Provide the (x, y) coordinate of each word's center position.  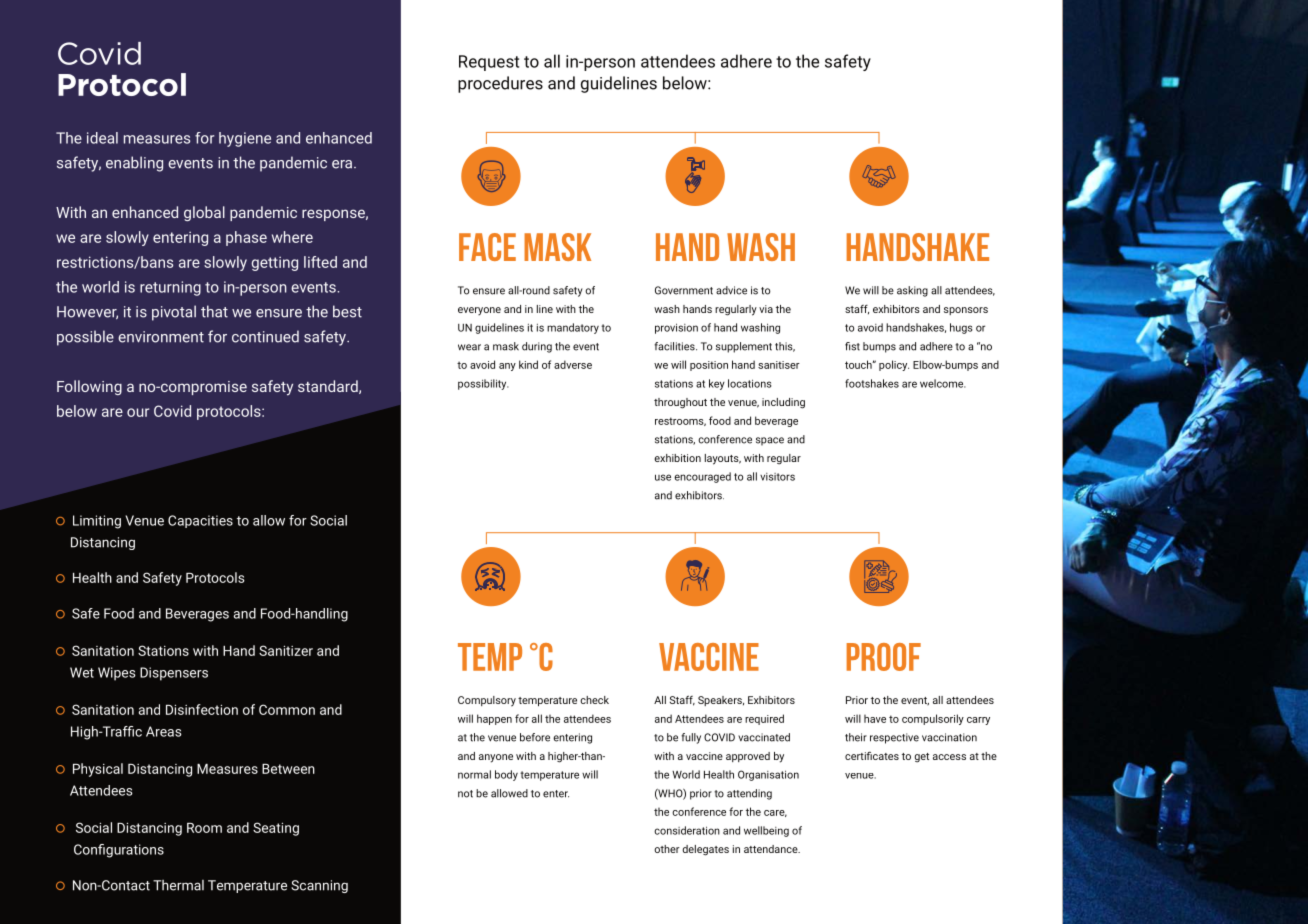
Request (489, 63)
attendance (772, 849)
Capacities (200, 521)
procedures (500, 84)
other (667, 849)
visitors (777, 477)
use (663, 477)
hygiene (245, 139)
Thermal (178, 885)
